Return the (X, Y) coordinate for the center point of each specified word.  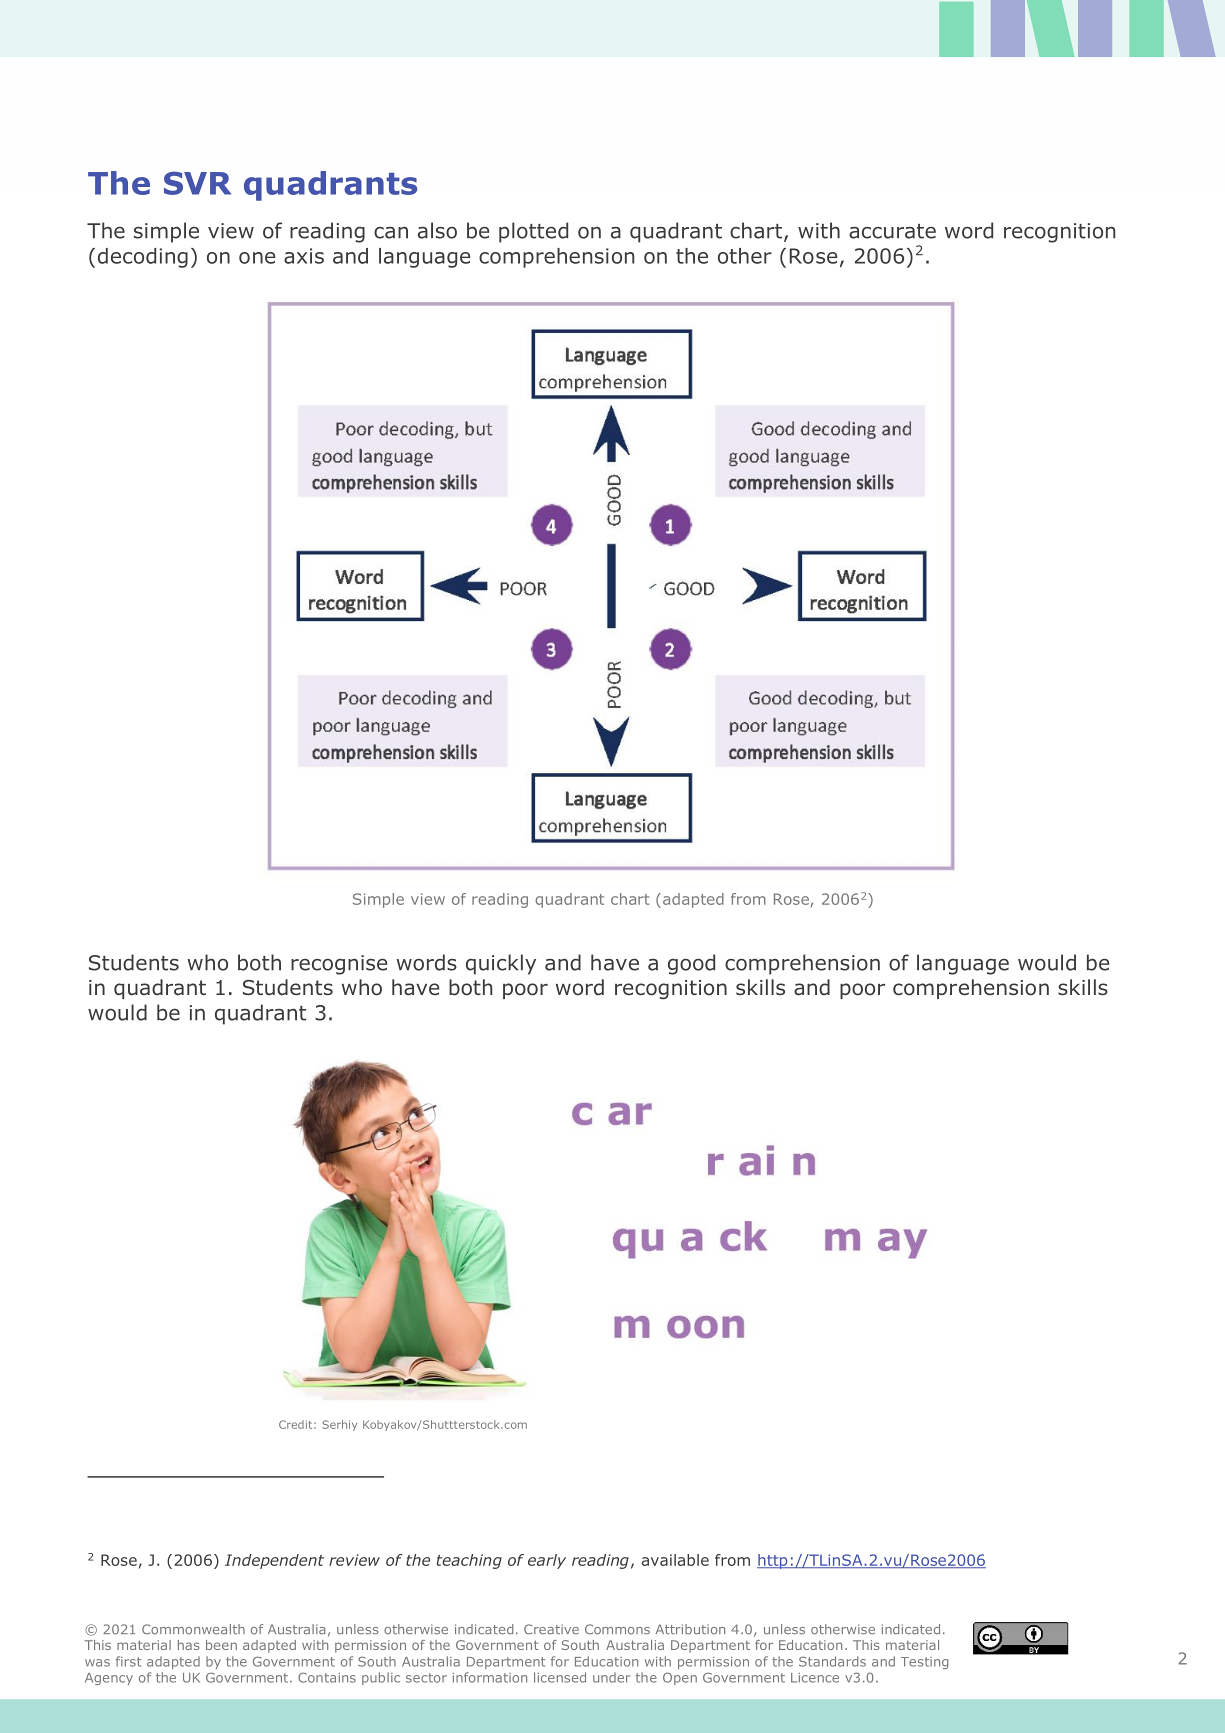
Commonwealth (193, 1629)
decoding (143, 258)
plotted (533, 232)
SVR (197, 183)
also (437, 230)
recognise (339, 965)
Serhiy (339, 1425)
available (675, 1560)
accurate (892, 231)
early (547, 1561)
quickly (501, 964)
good (691, 964)
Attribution (690, 1629)
